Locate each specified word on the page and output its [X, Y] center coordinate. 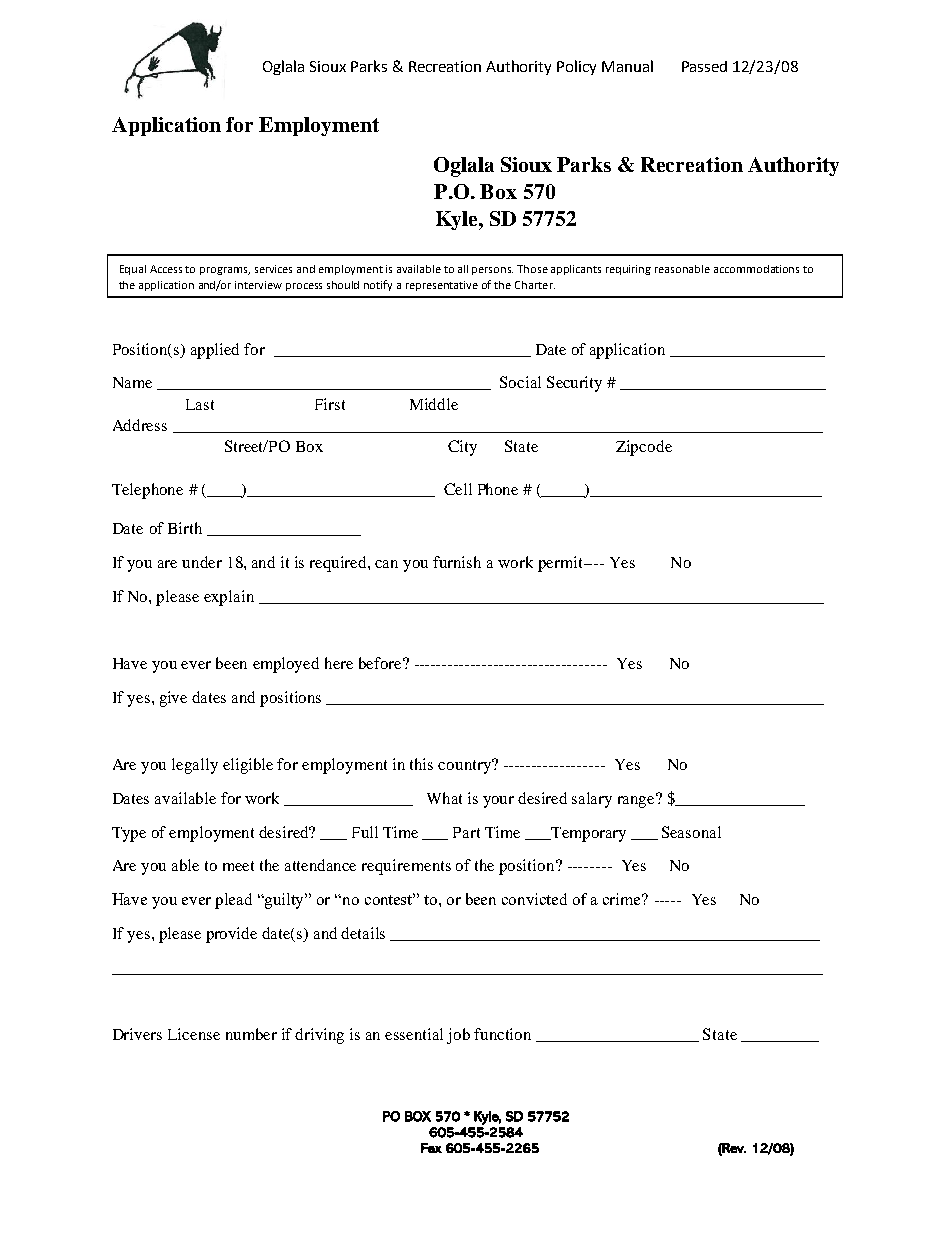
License [194, 1034]
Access [166, 269]
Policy [576, 67]
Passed [704, 66]
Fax [431, 1148]
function [502, 1034]
